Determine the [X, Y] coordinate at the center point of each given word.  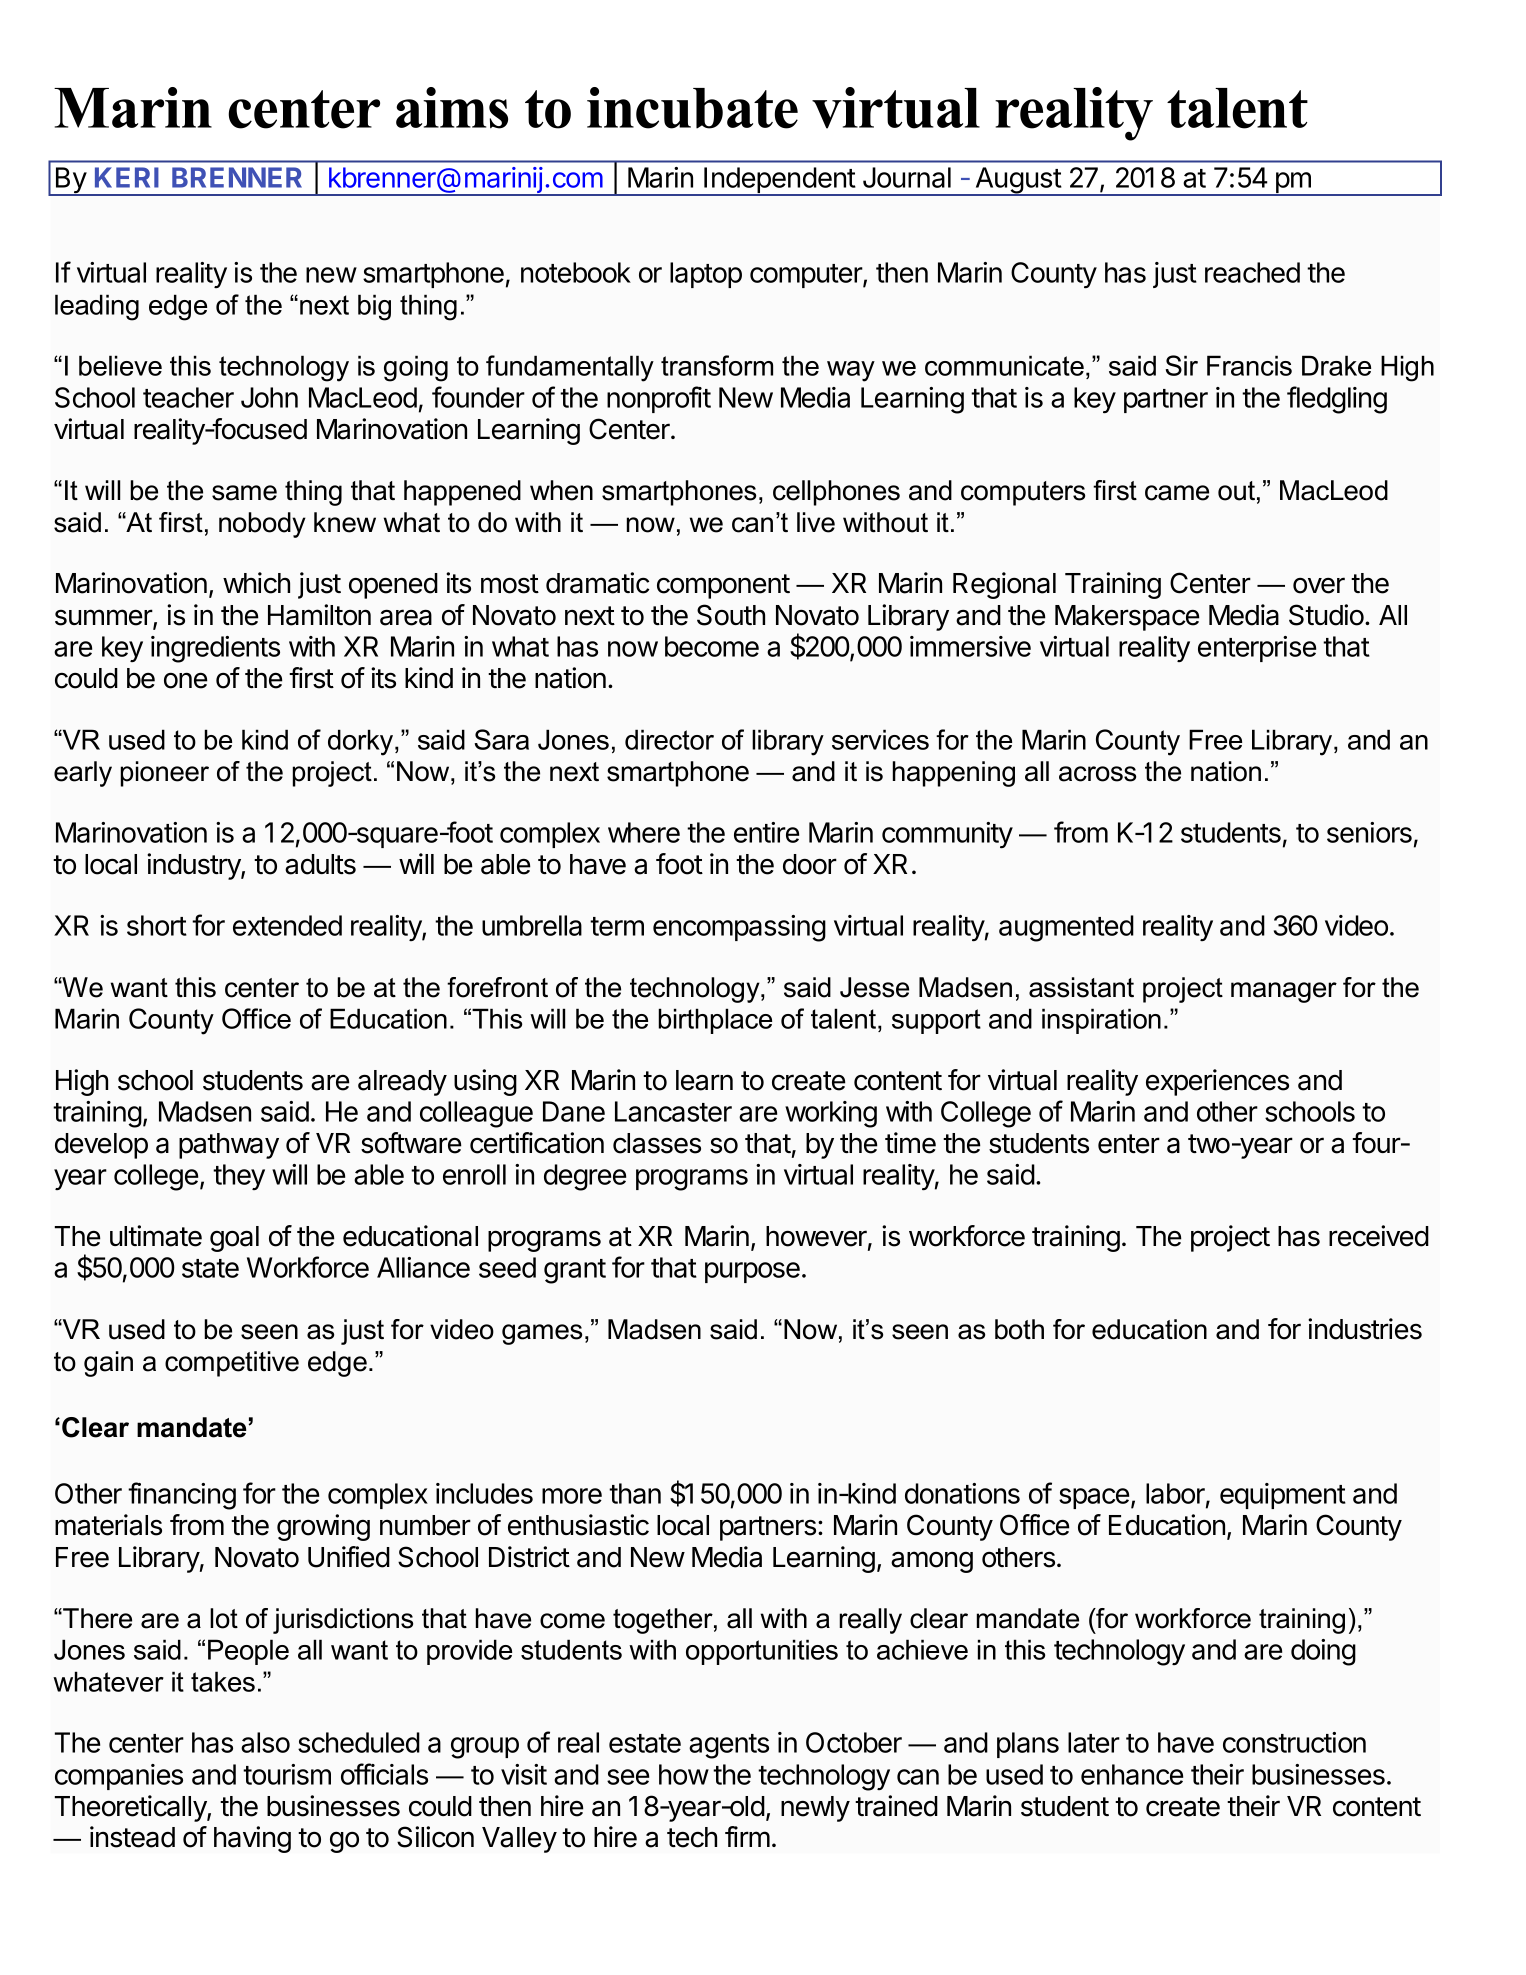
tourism [287, 1774]
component [723, 586]
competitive [232, 1364]
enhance [1132, 1774]
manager [1284, 992]
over [1319, 585]
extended [287, 925]
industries [1365, 1329]
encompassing [739, 928]
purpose [752, 1272]
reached [1252, 272]
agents [729, 1746]
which [256, 583]
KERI [127, 177]
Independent [779, 181]
